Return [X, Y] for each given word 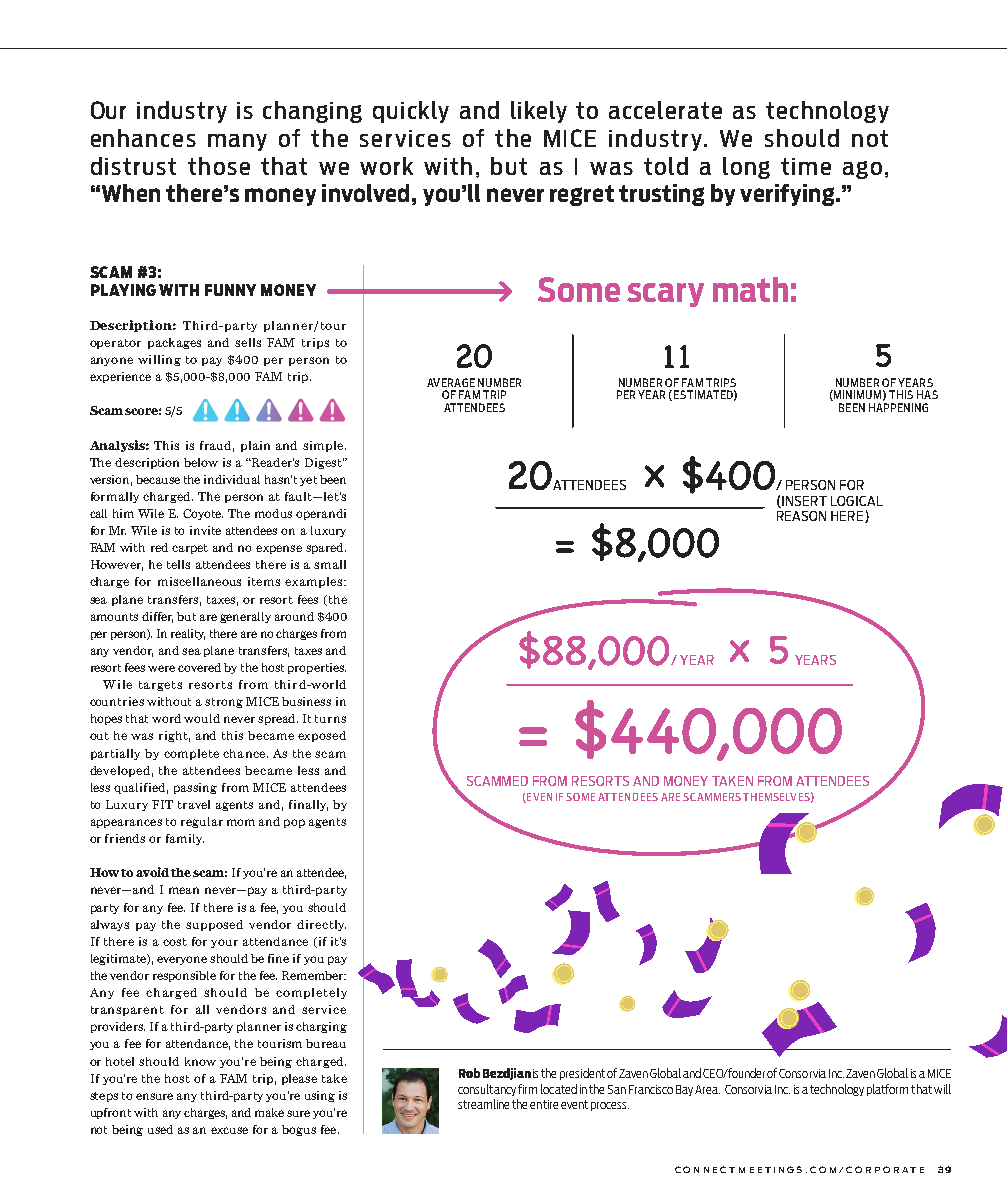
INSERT [803, 502]
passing [195, 788]
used [160, 1129]
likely [539, 112]
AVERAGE [451, 382]
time [806, 166]
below [201, 462]
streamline [483, 1104]
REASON [801, 516]
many [237, 142]
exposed [322, 736]
